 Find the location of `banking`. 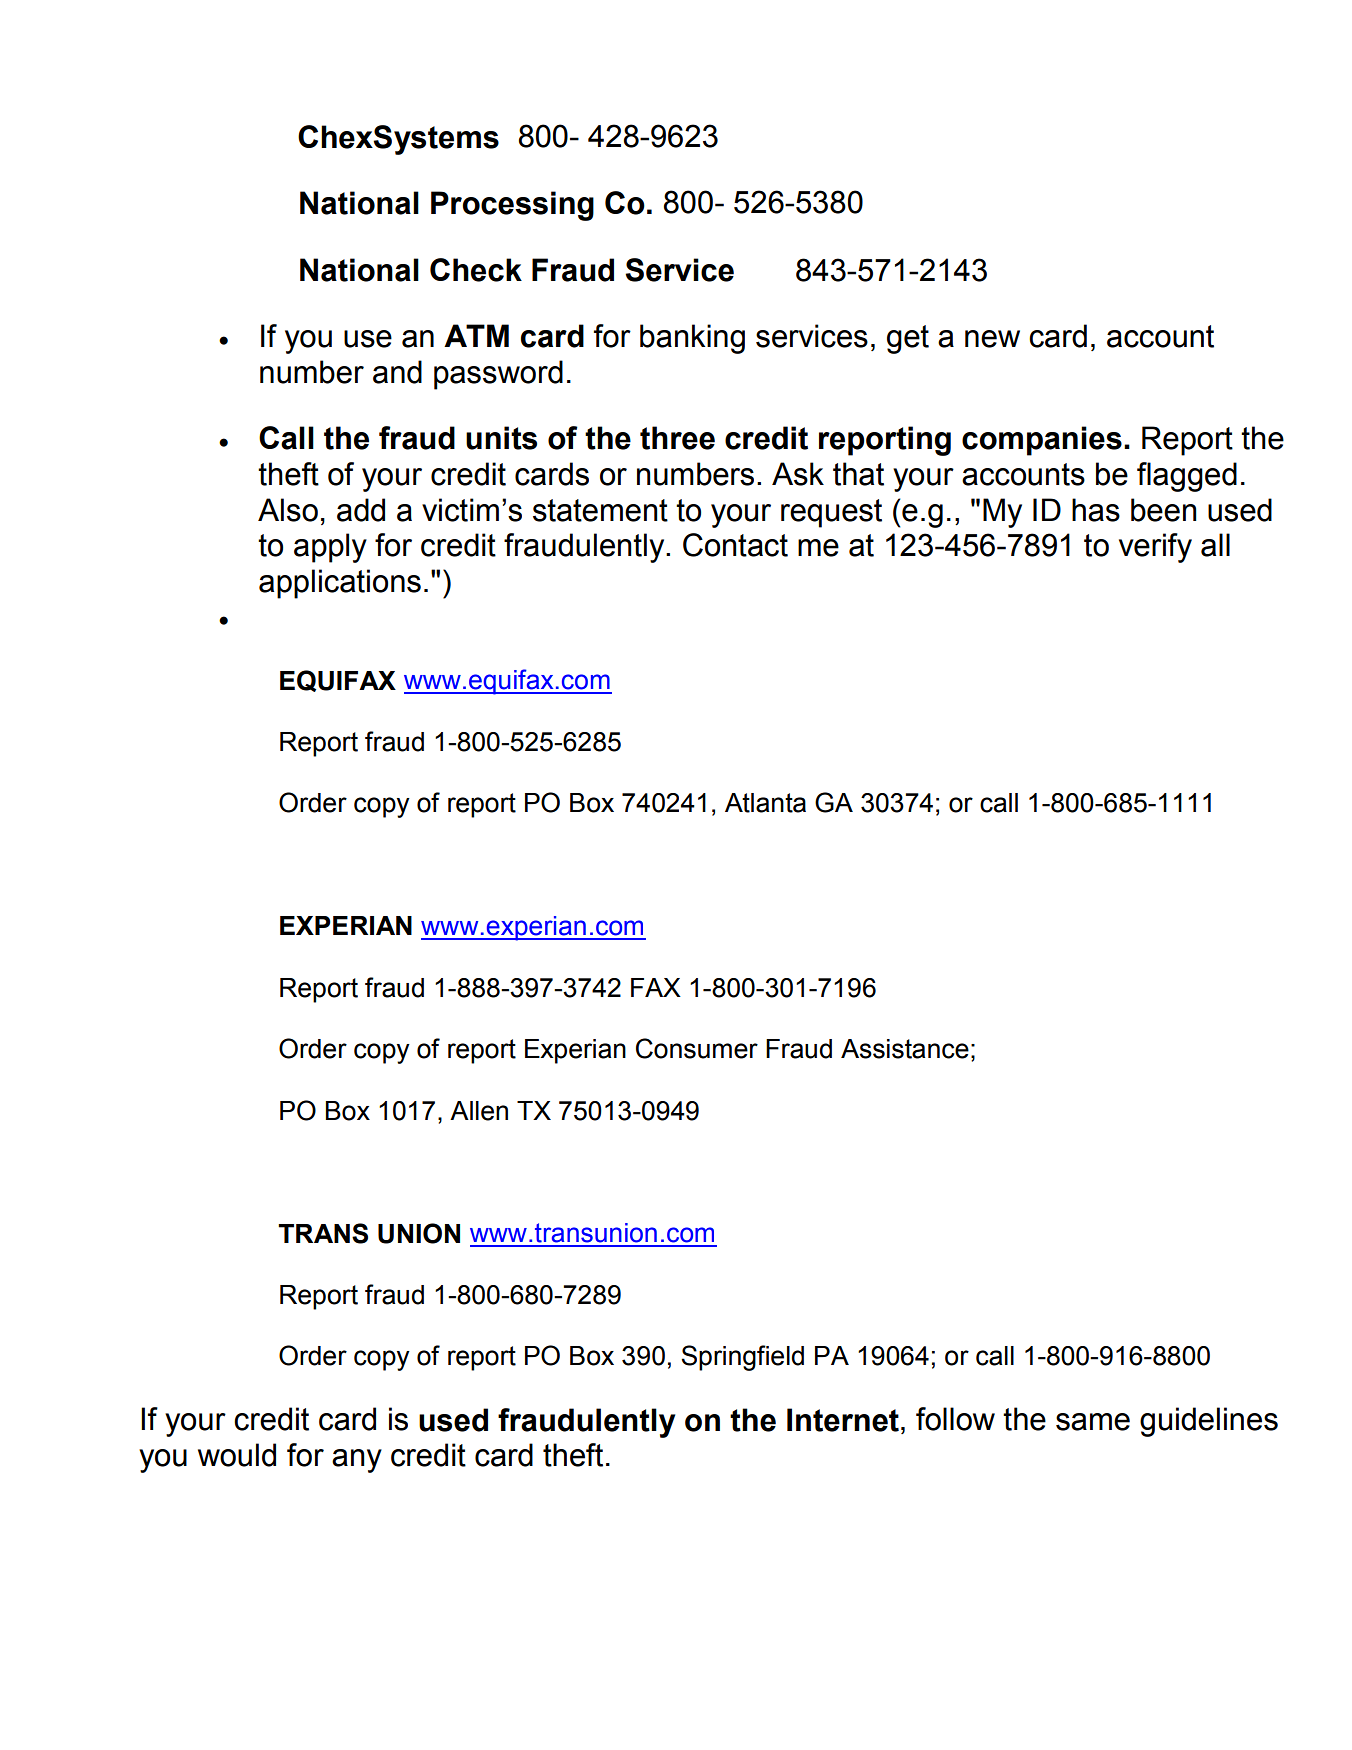

banking is located at coordinates (692, 339).
